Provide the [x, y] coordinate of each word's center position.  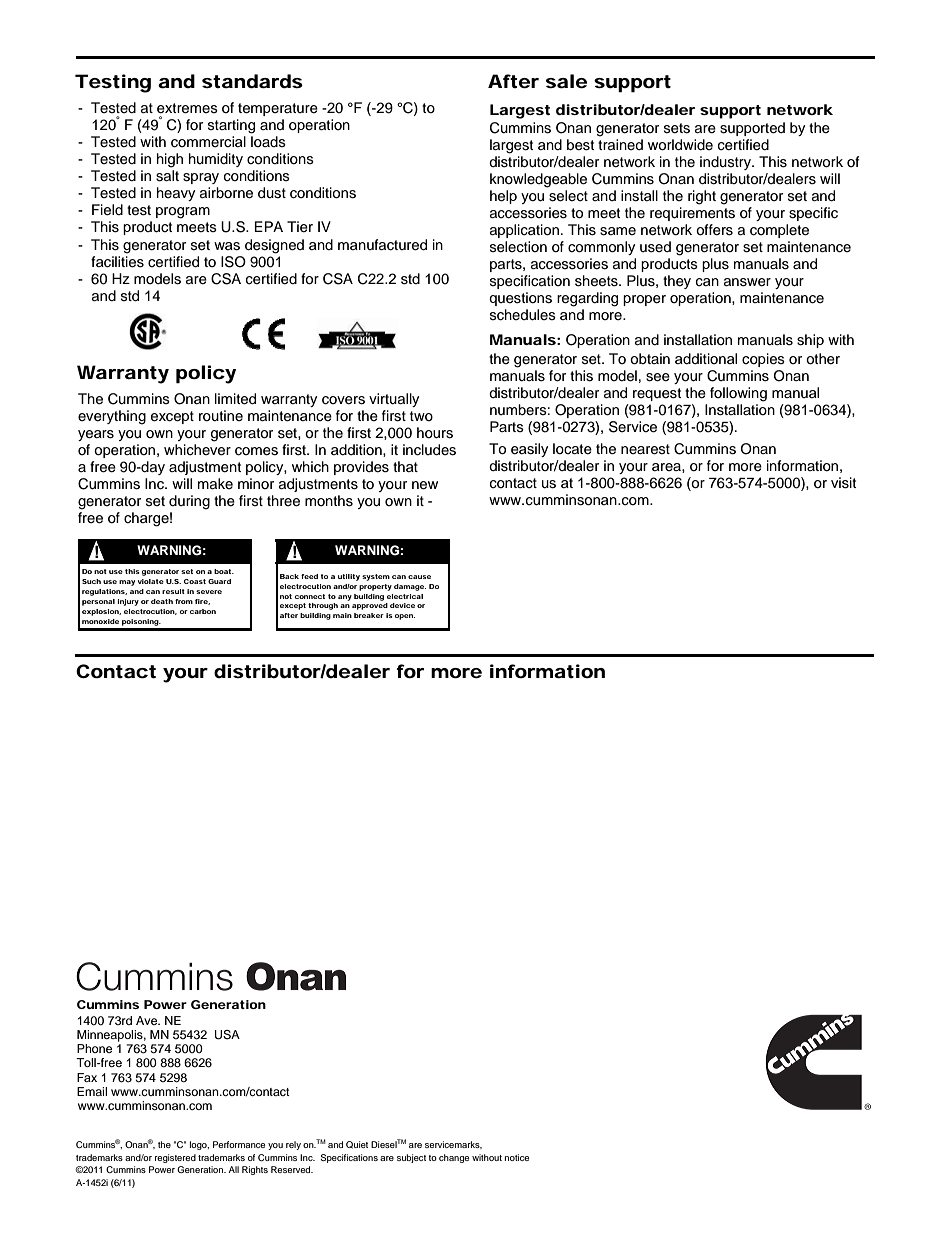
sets [677, 128]
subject [411, 1158]
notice [517, 1157]
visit [843, 483]
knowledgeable [538, 180]
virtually [394, 400]
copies [763, 360]
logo [199, 1145]
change [454, 1158]
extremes [187, 108]
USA [227, 1035]
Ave [148, 1020]
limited [235, 399]
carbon [203, 611]
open [405, 617]
